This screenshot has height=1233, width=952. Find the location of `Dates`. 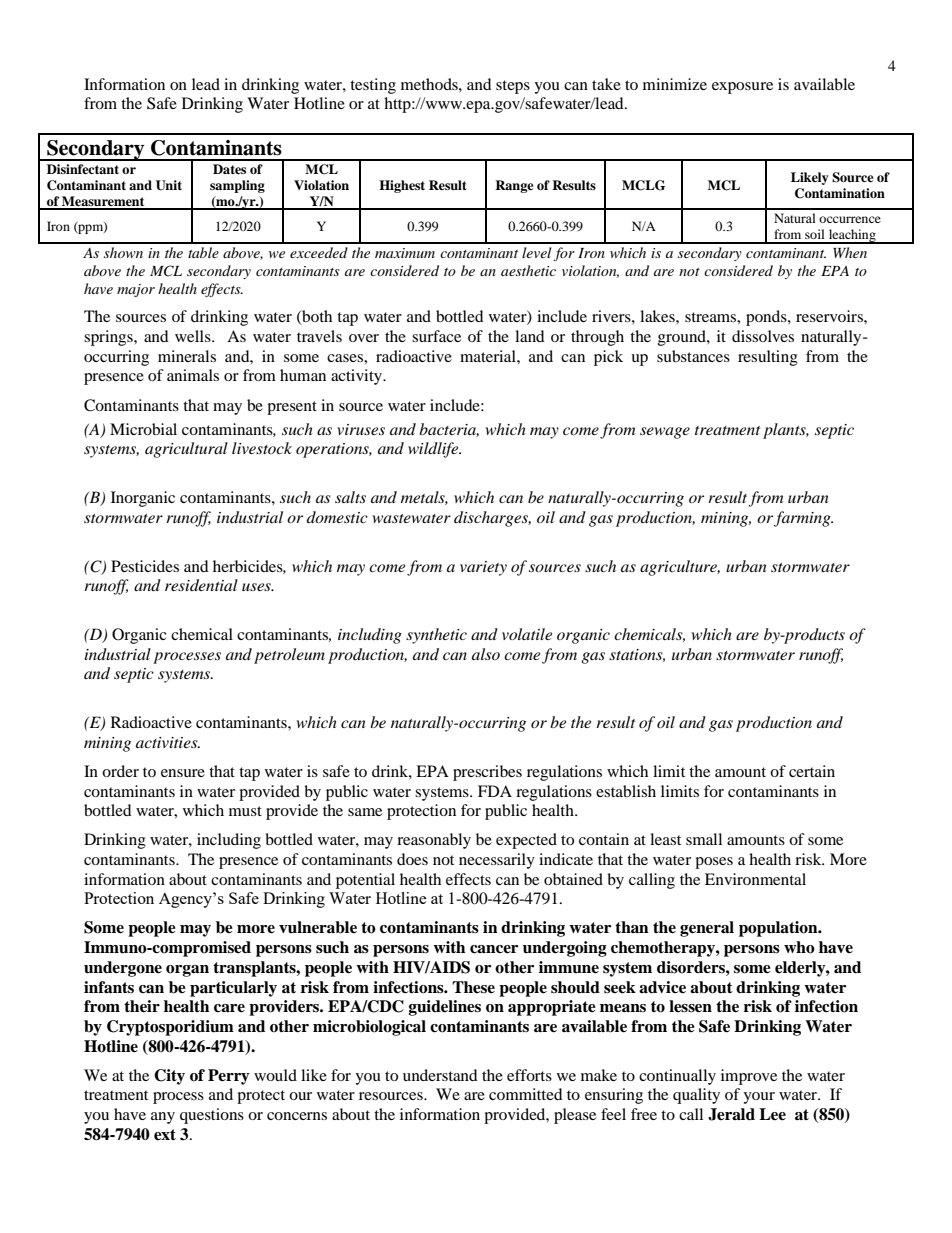

Dates is located at coordinates (229, 169).
